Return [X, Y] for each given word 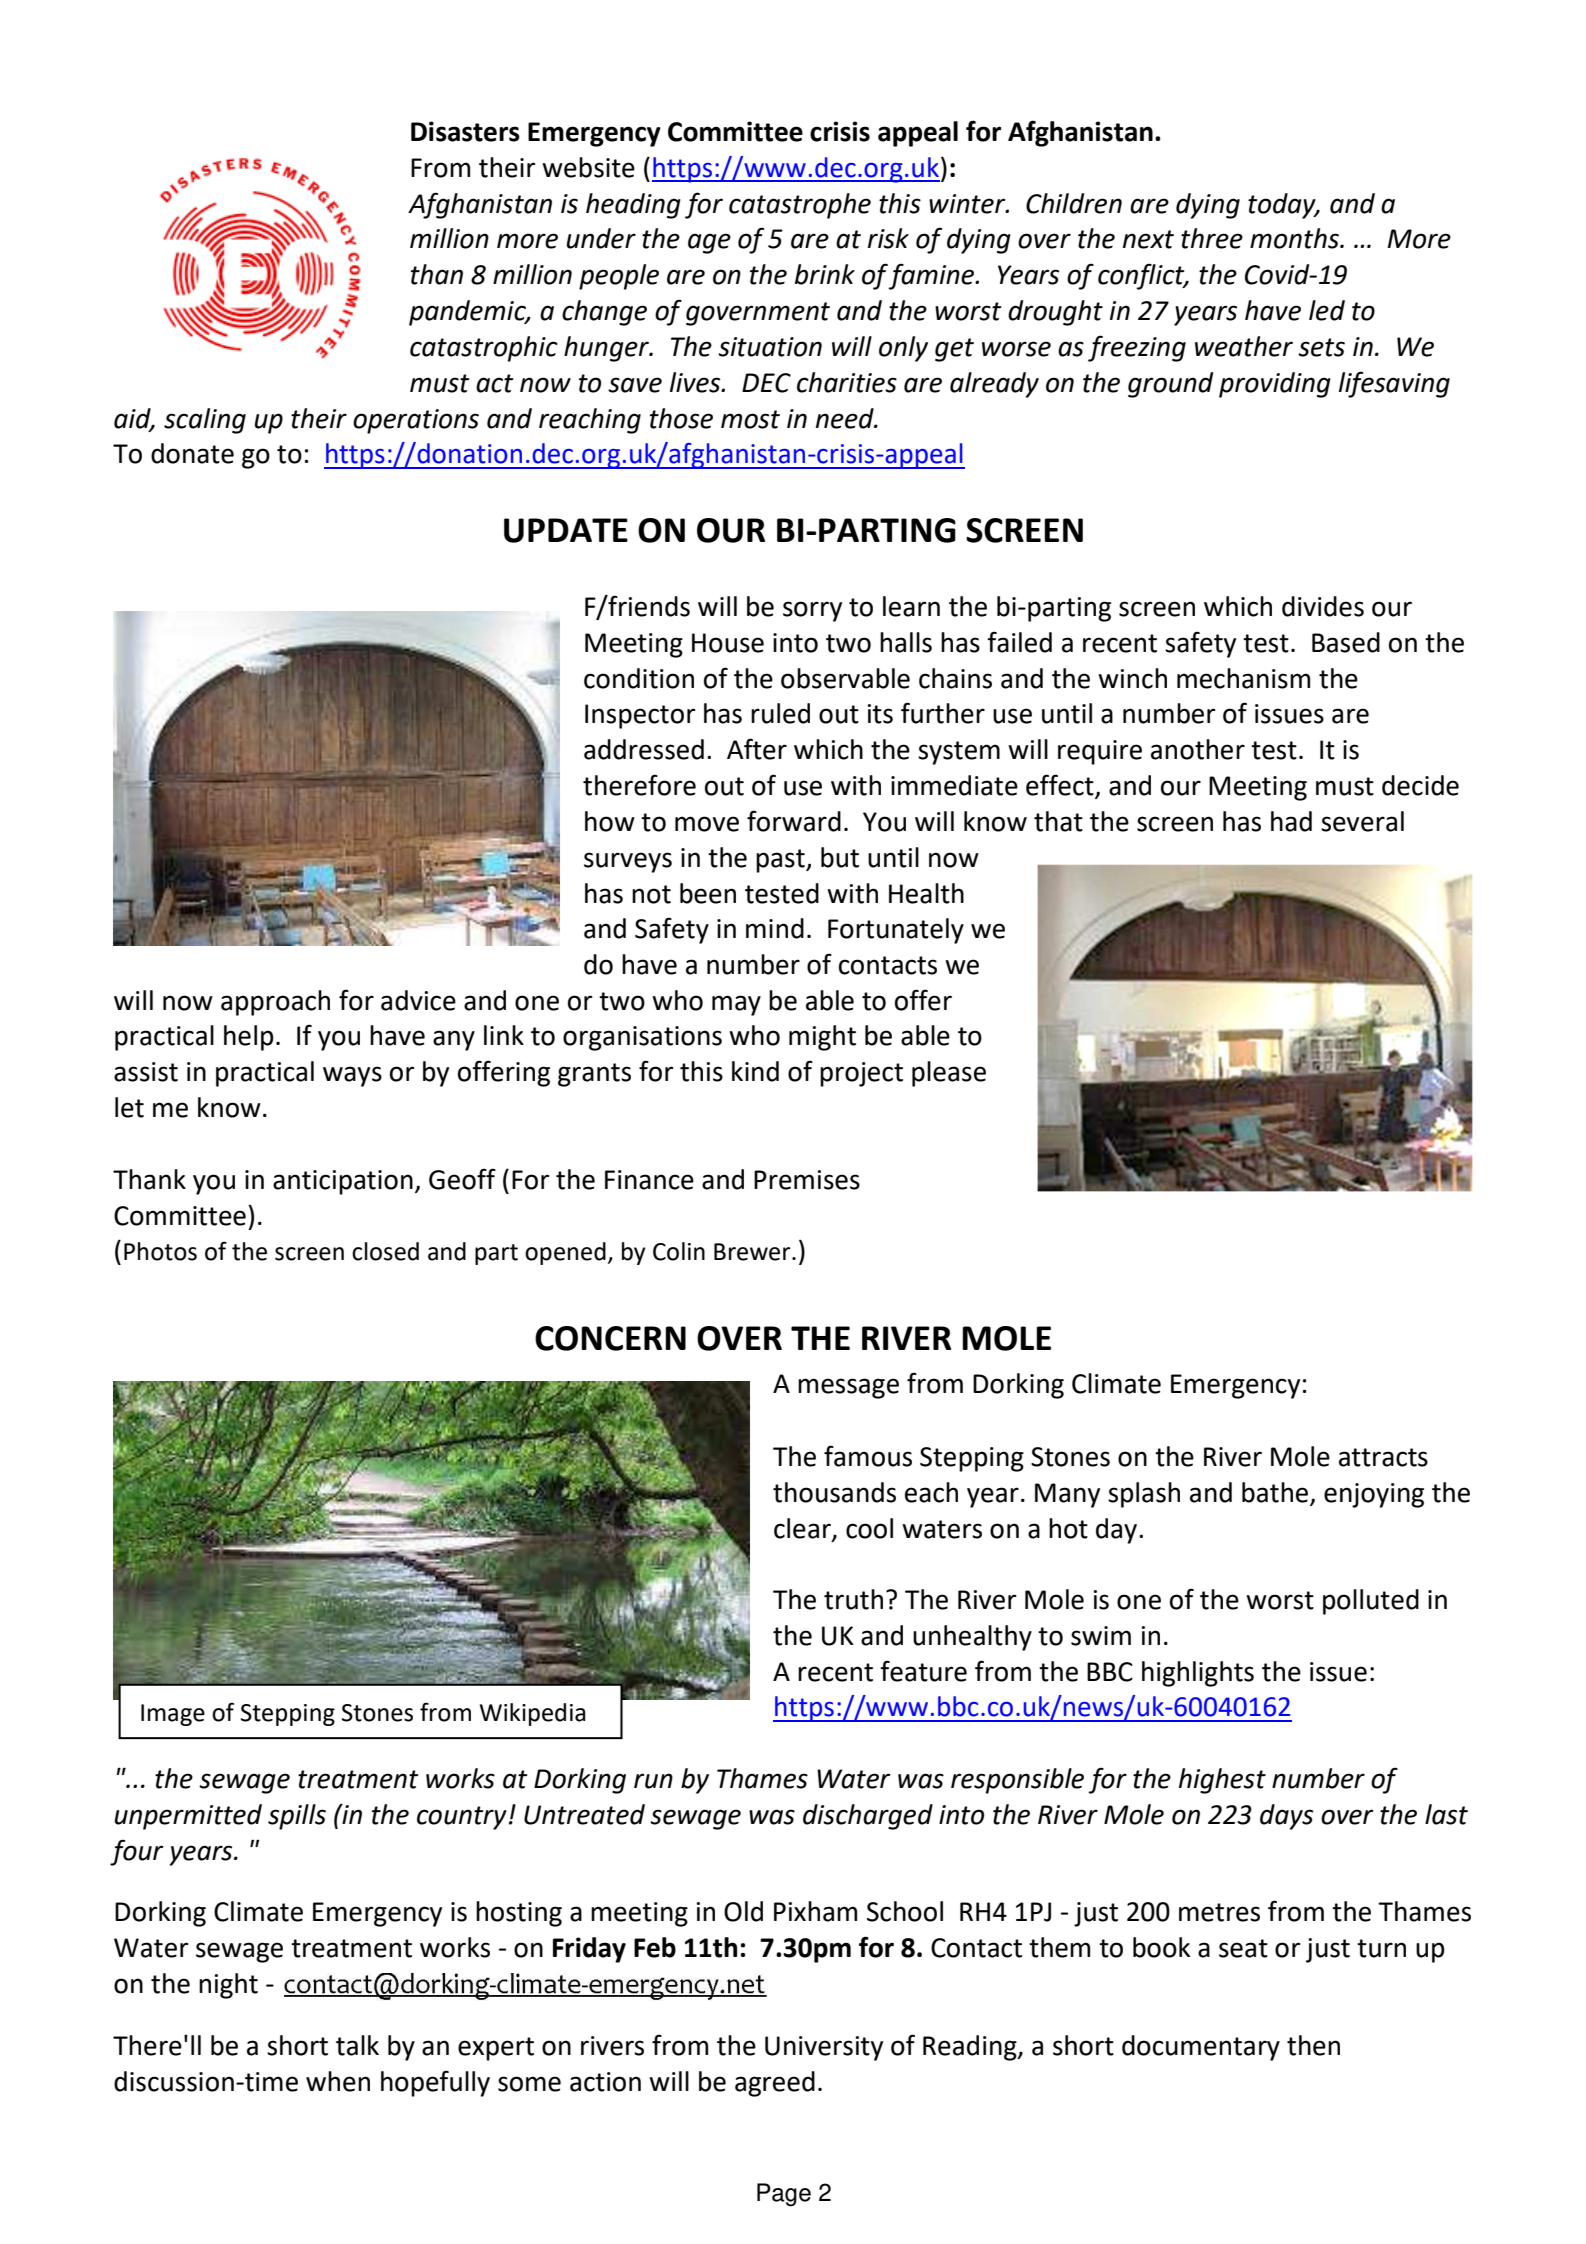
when [338, 2081]
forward [794, 821]
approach [275, 1003]
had [1291, 821]
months [1295, 238]
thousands [834, 1492]
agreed [775, 2084]
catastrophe [800, 206]
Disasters [465, 131]
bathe [1276, 1493]
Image [173, 1715]
